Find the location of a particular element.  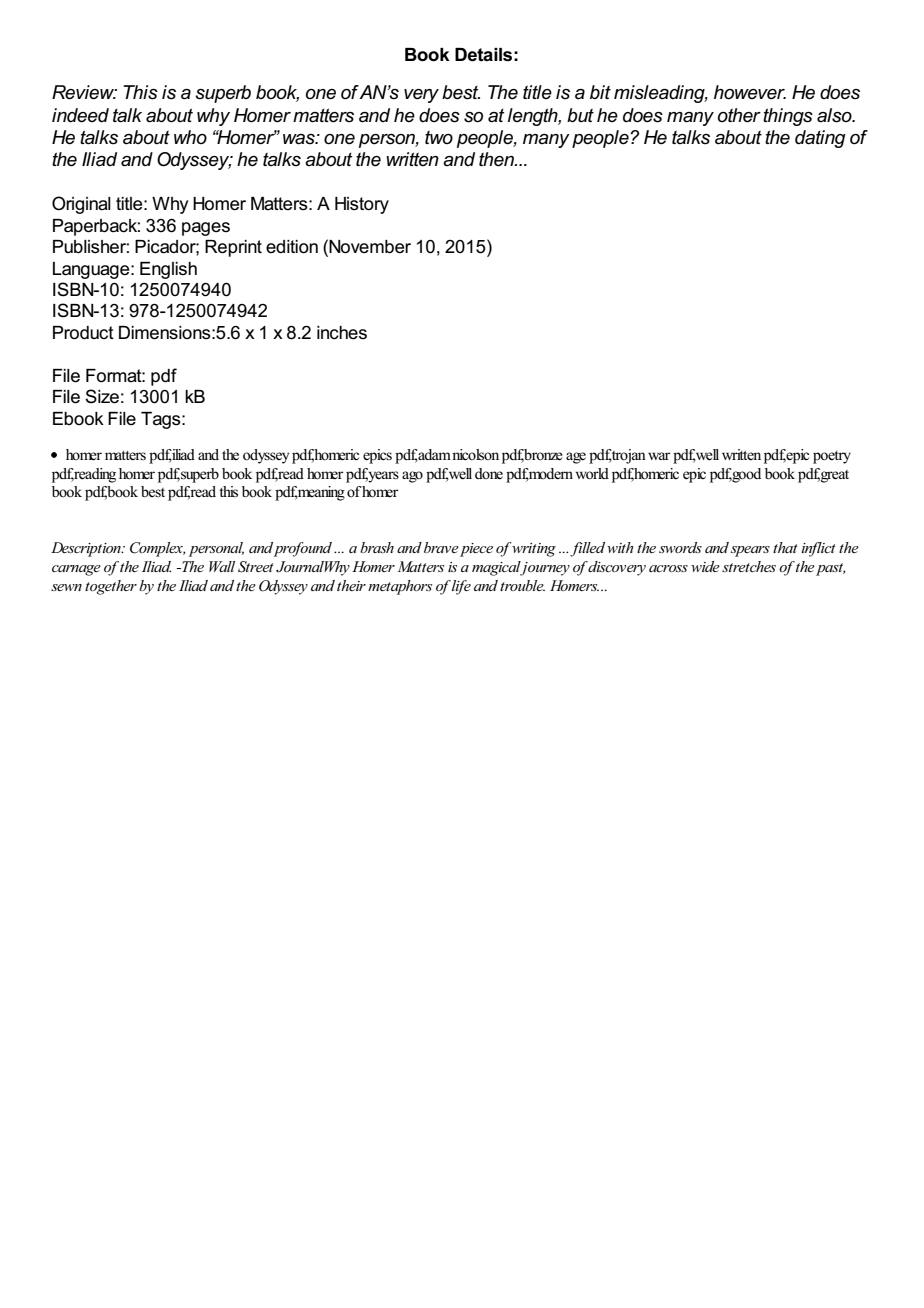

indeed is located at coordinates (80, 115).
